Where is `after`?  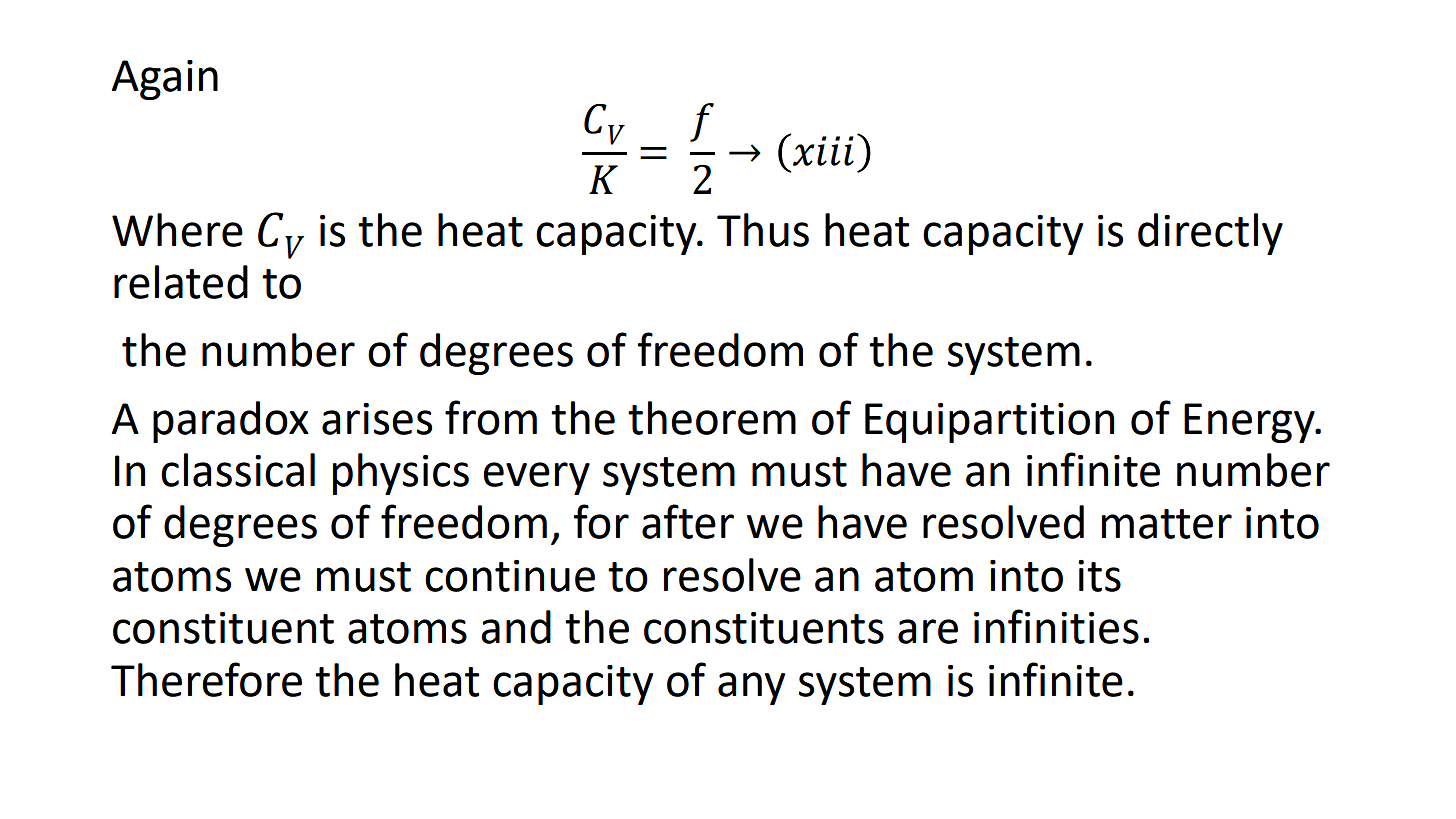 after is located at coordinates (688, 521).
